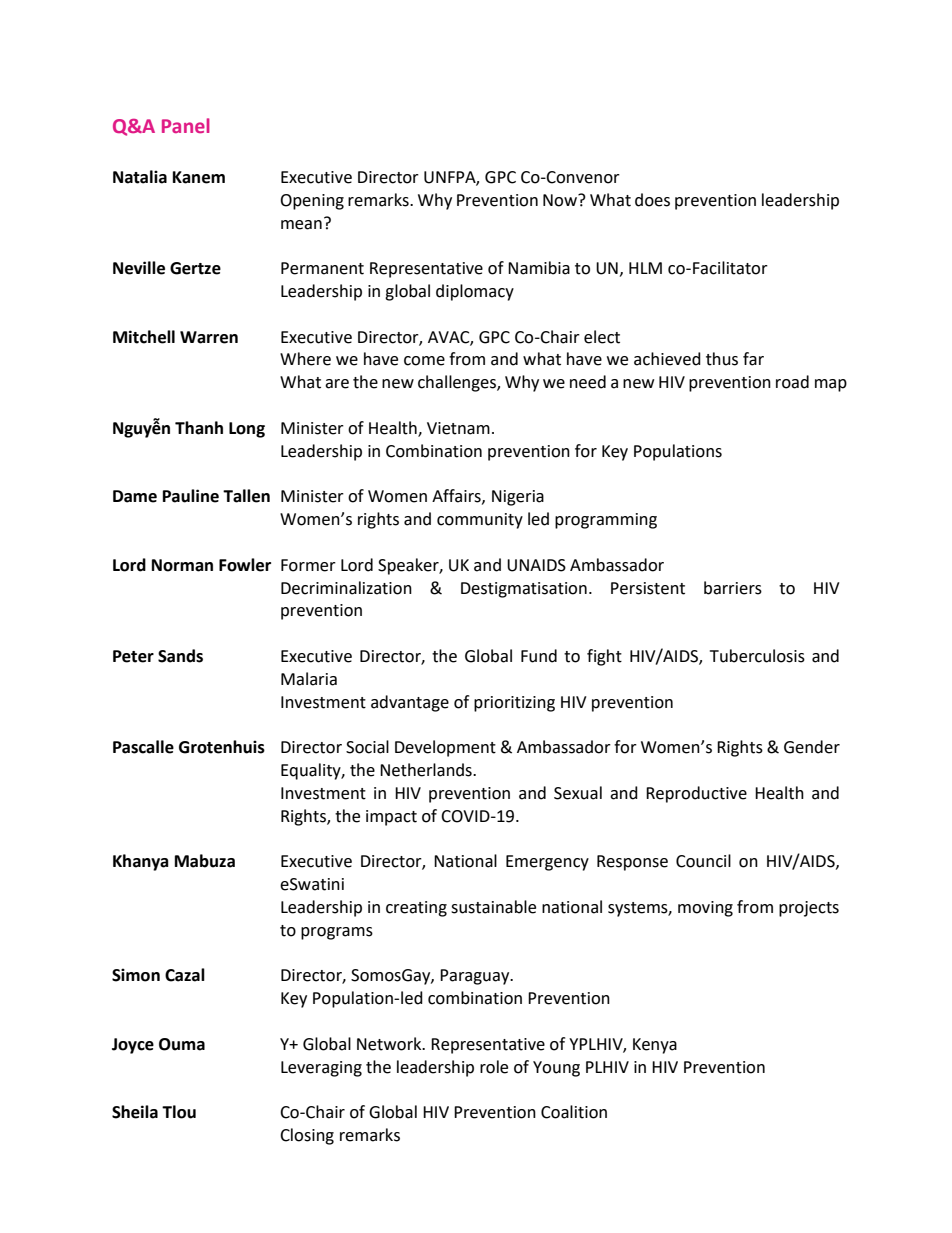 The height and width of the image is (1233, 952). What do you see at coordinates (458, 428) in the image?
I see `Vietnam` at bounding box center [458, 428].
